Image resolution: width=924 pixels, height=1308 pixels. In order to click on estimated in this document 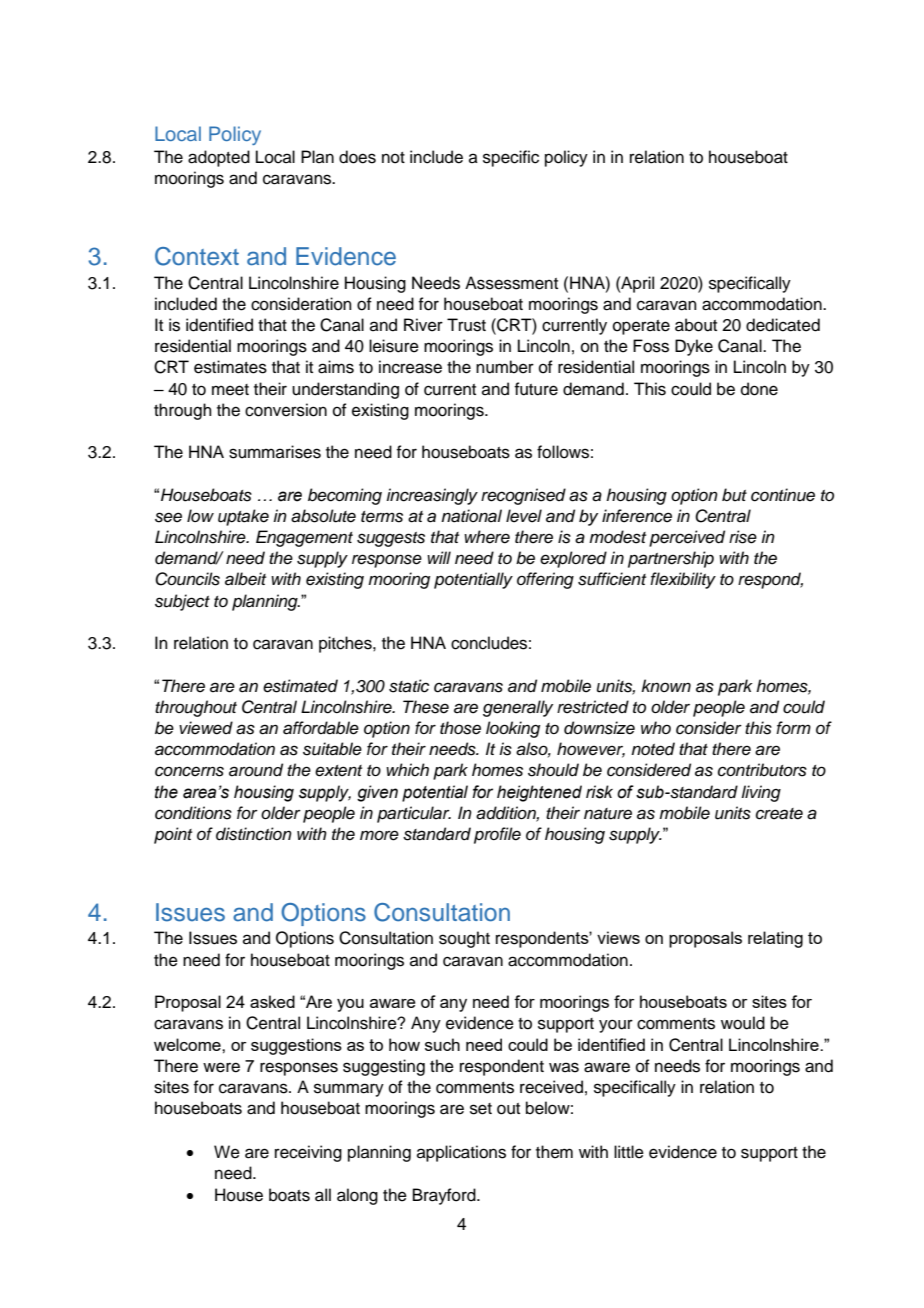, I will do `click(300, 686)`.
